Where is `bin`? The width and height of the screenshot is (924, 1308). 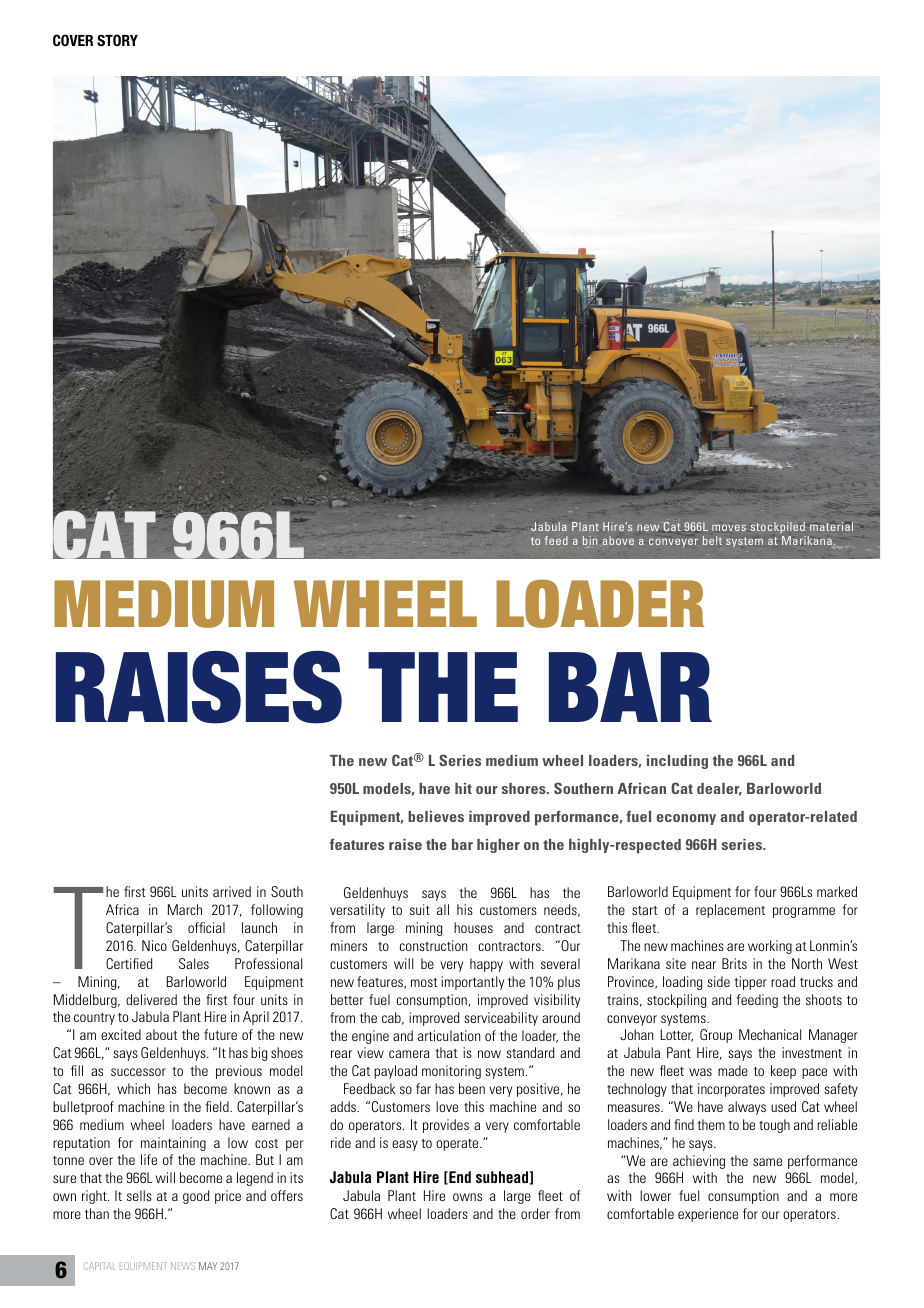
bin is located at coordinates (590, 540).
